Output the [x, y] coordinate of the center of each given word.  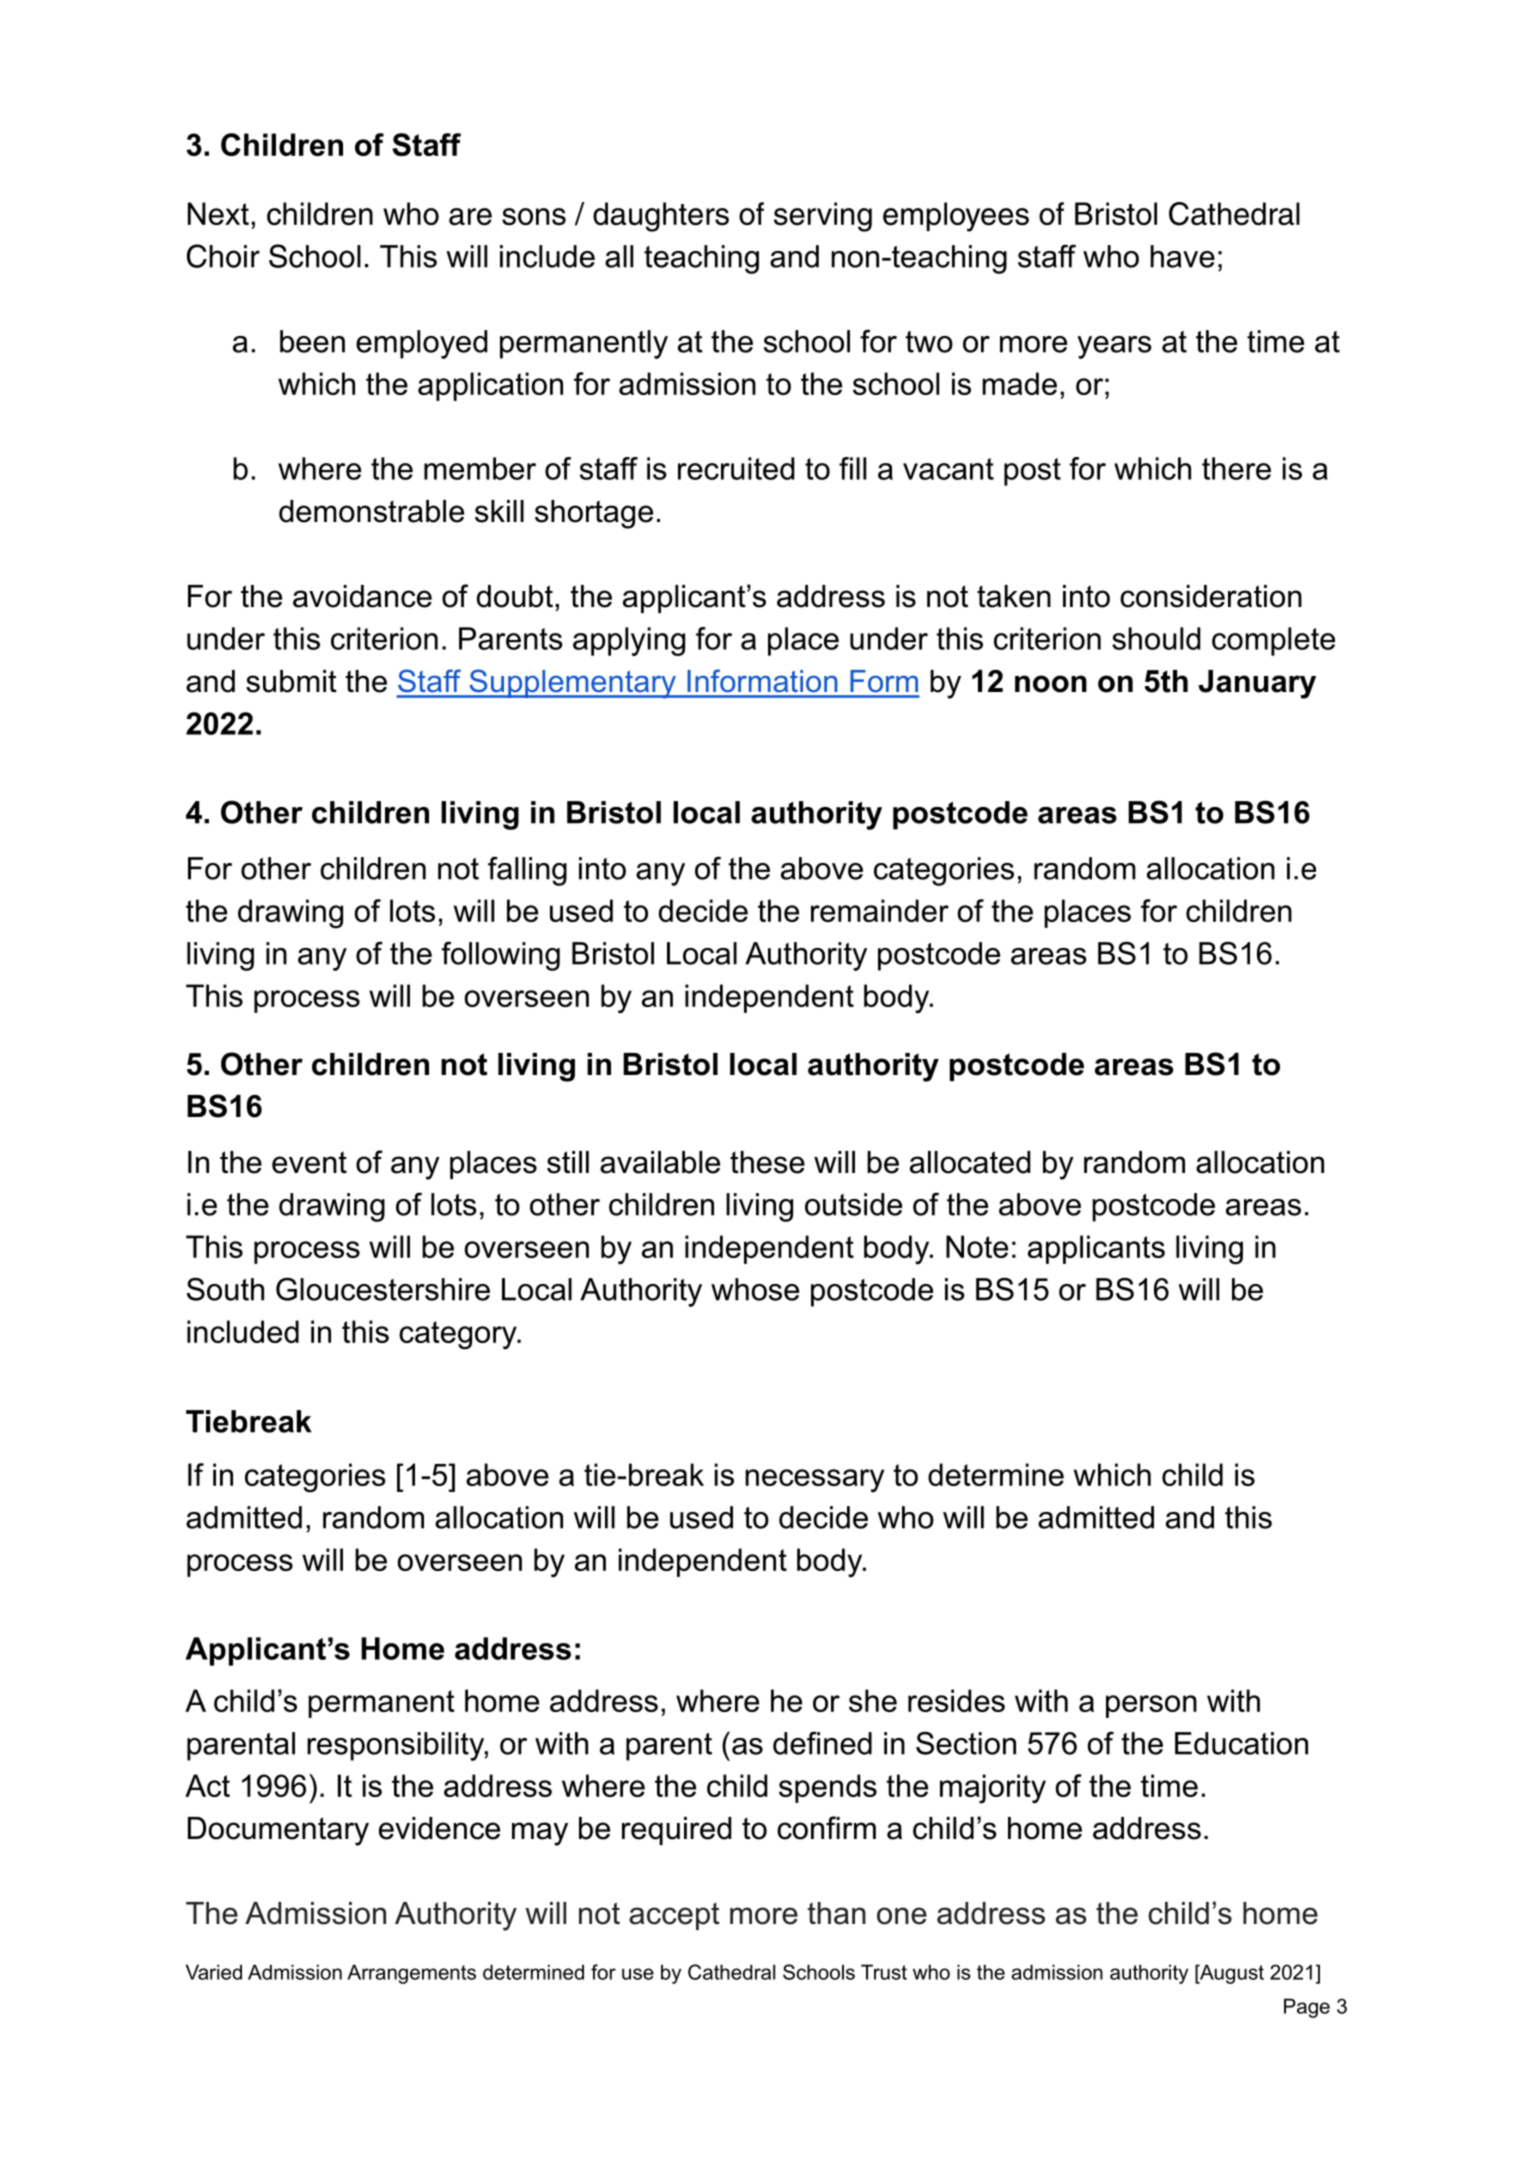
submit [291, 681]
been [312, 341]
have [1182, 256]
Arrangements [411, 1974]
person [1151, 1706]
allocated [970, 1162]
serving [823, 217]
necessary [814, 1481]
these [767, 1162]
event [309, 1162]
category [459, 1335]
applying [629, 641]
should [1156, 638]
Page [1307, 2008]
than [837, 1913]
